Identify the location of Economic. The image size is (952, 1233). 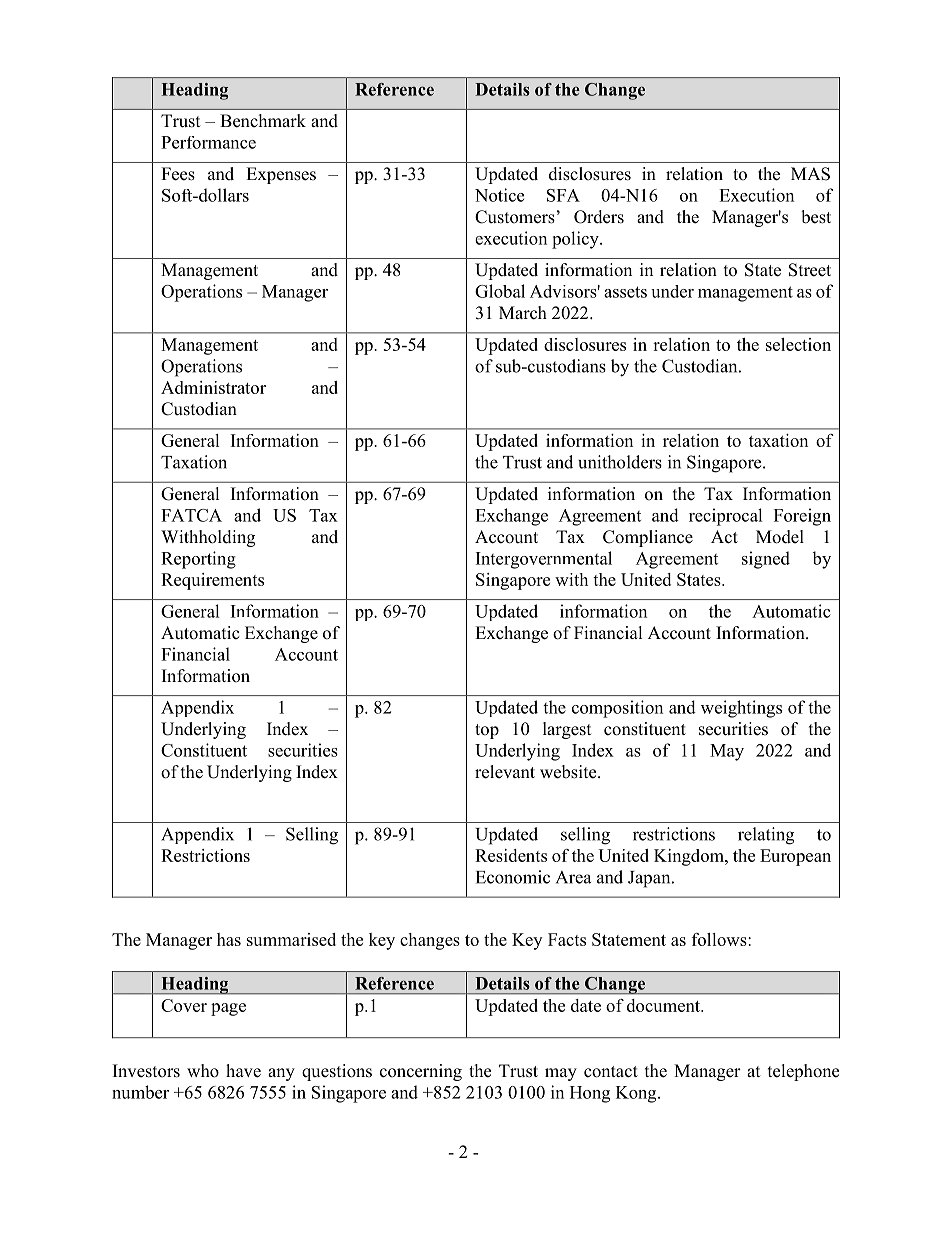
(513, 877).
